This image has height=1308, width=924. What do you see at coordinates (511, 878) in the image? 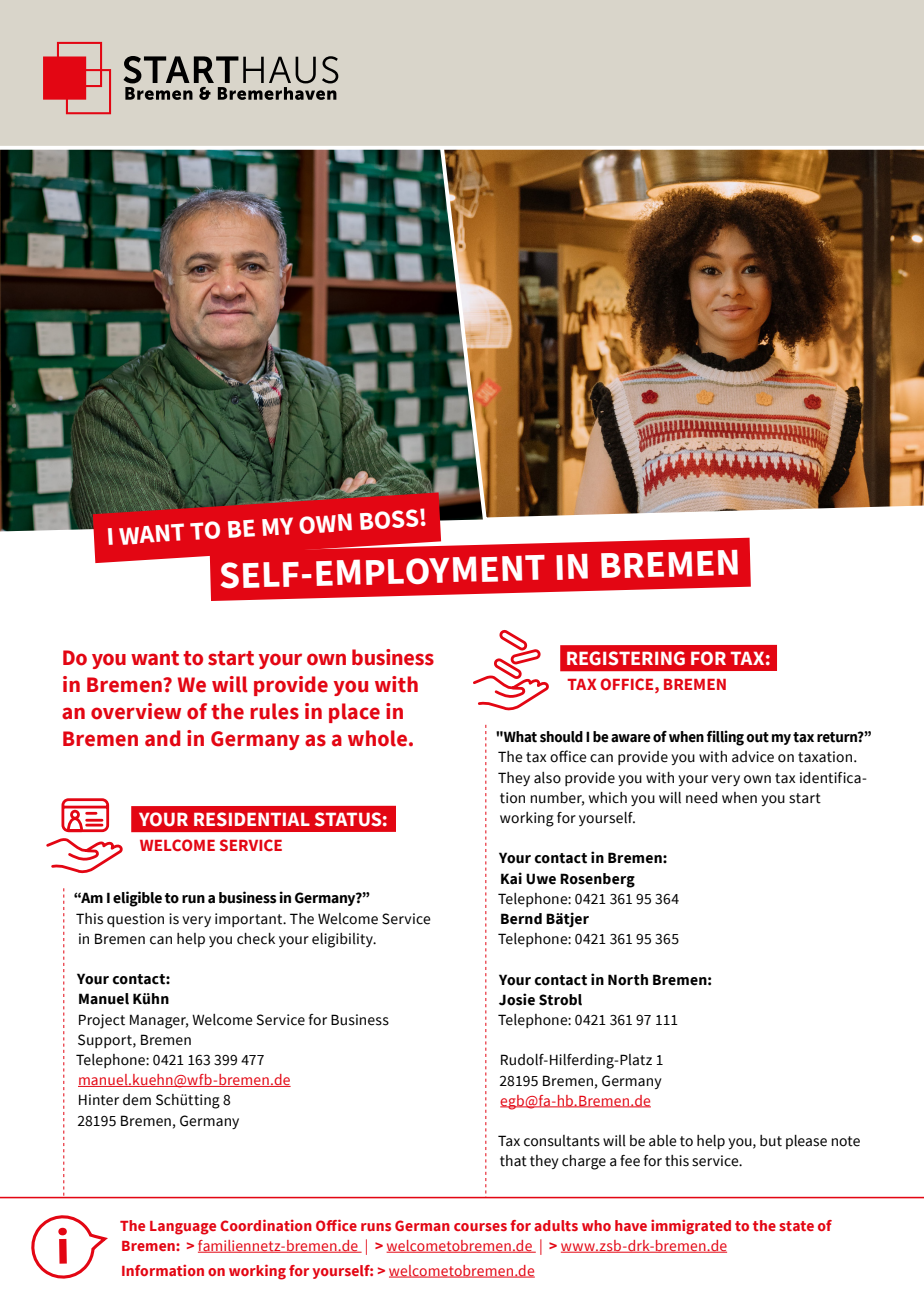
I see `Kai` at bounding box center [511, 878].
